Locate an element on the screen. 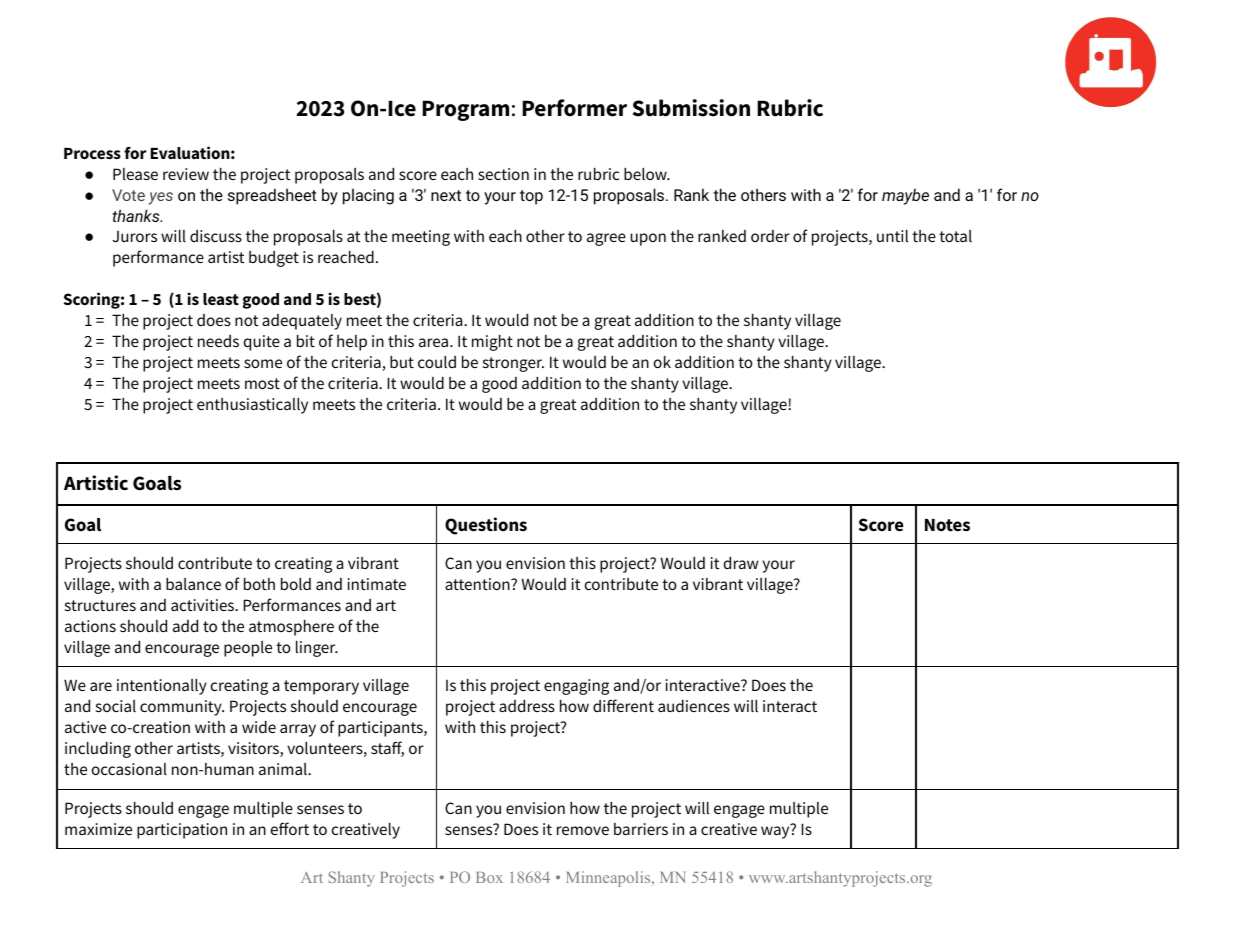 This screenshot has width=1233, height=952. least is located at coordinates (221, 299).
